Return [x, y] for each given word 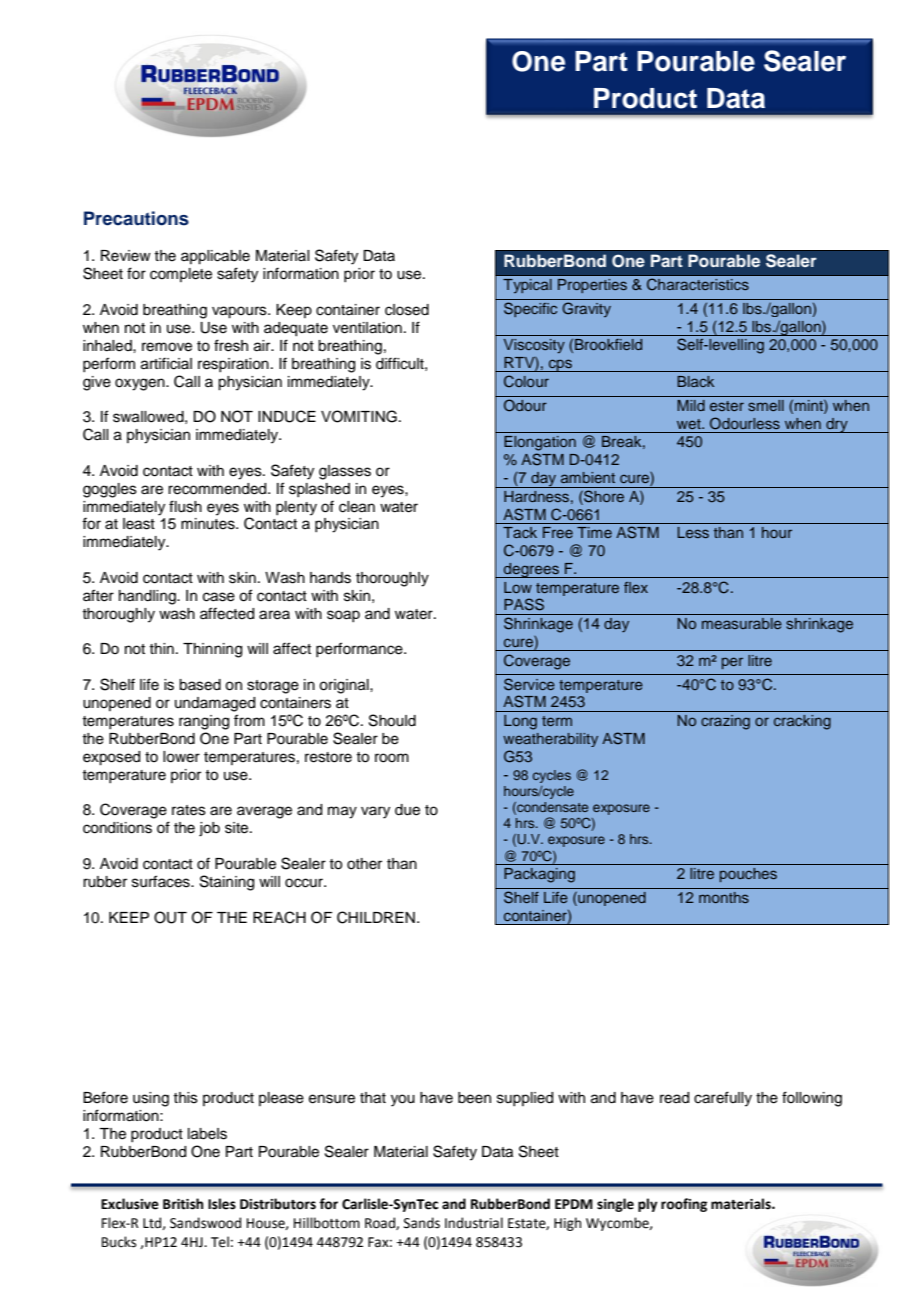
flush [185, 506]
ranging [204, 722]
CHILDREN [376, 917]
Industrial [474, 1223]
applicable [215, 257]
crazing [725, 722]
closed [407, 310]
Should [392, 720]
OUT [170, 917]
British [183, 1204]
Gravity [586, 309]
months [724, 897]
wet [690, 424]
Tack [520, 532]
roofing [684, 1205]
